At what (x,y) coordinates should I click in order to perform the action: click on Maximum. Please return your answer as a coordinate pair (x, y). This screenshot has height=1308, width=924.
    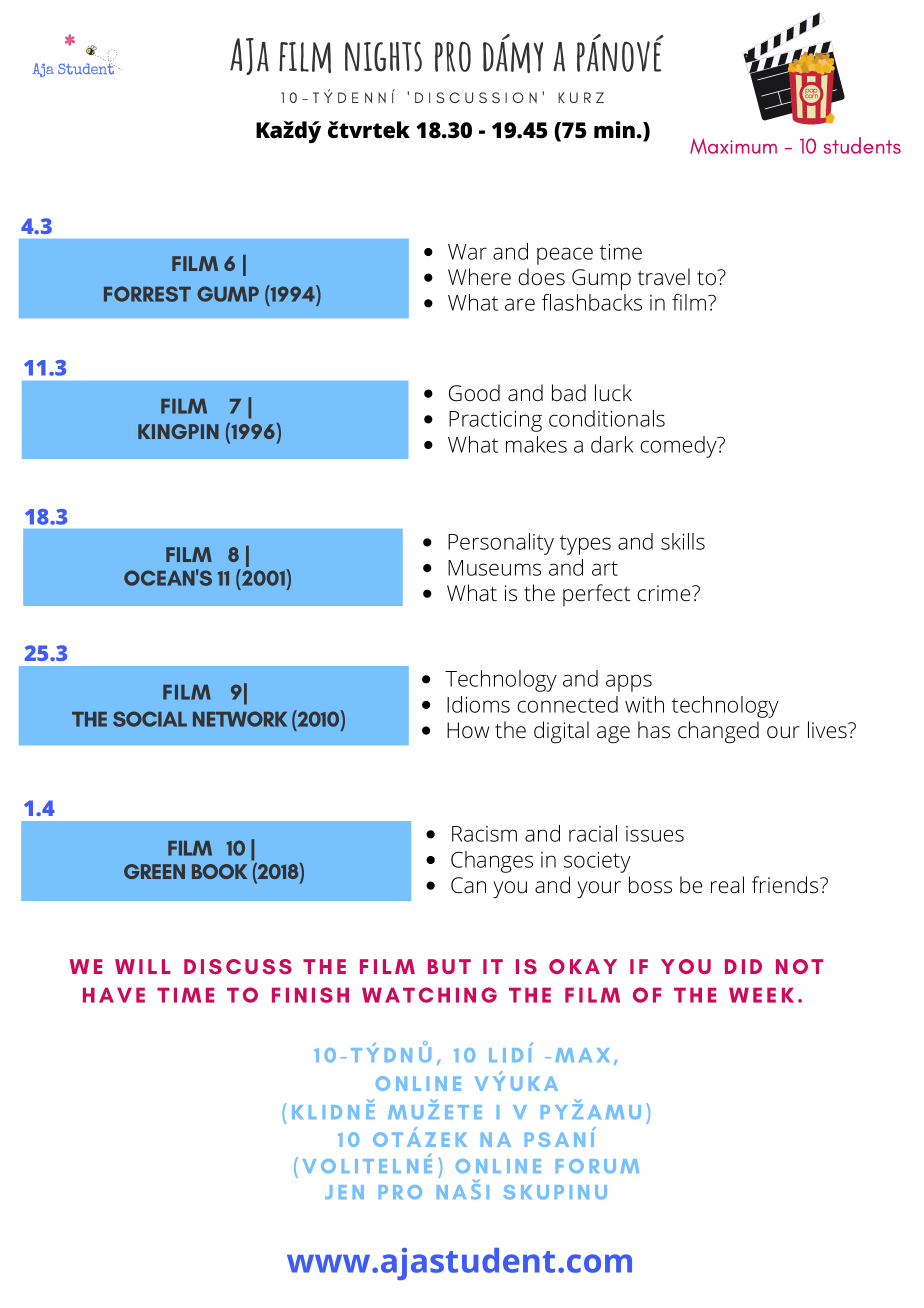
    Looking at the image, I should click on (733, 146).
